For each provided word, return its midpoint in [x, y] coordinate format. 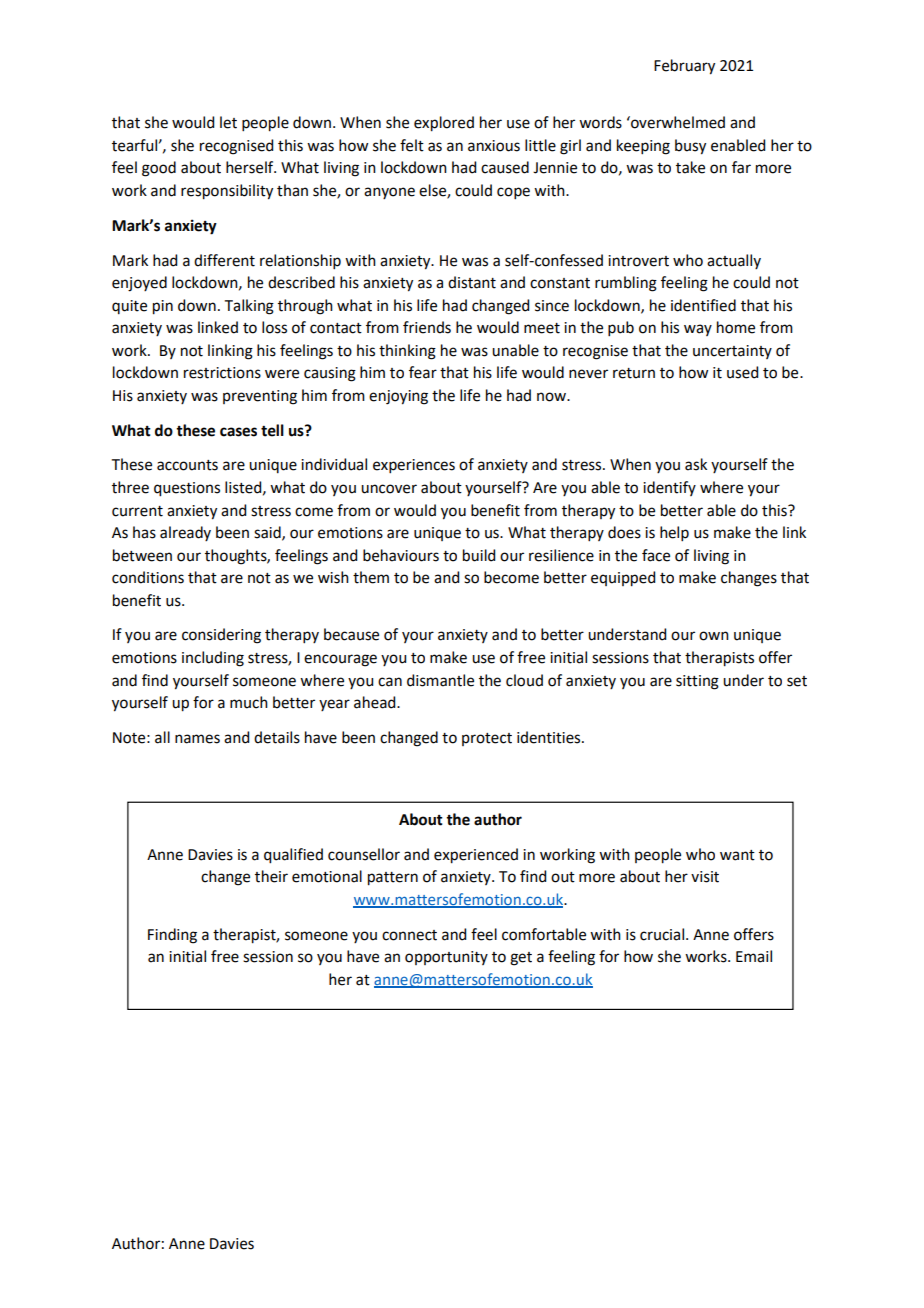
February [684, 67]
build [479, 555]
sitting [697, 682]
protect [487, 739]
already [185, 533]
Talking [249, 307]
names [197, 739]
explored [444, 124]
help [674, 533]
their [271, 876]
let [228, 122]
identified [703, 305]
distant [472, 282]
